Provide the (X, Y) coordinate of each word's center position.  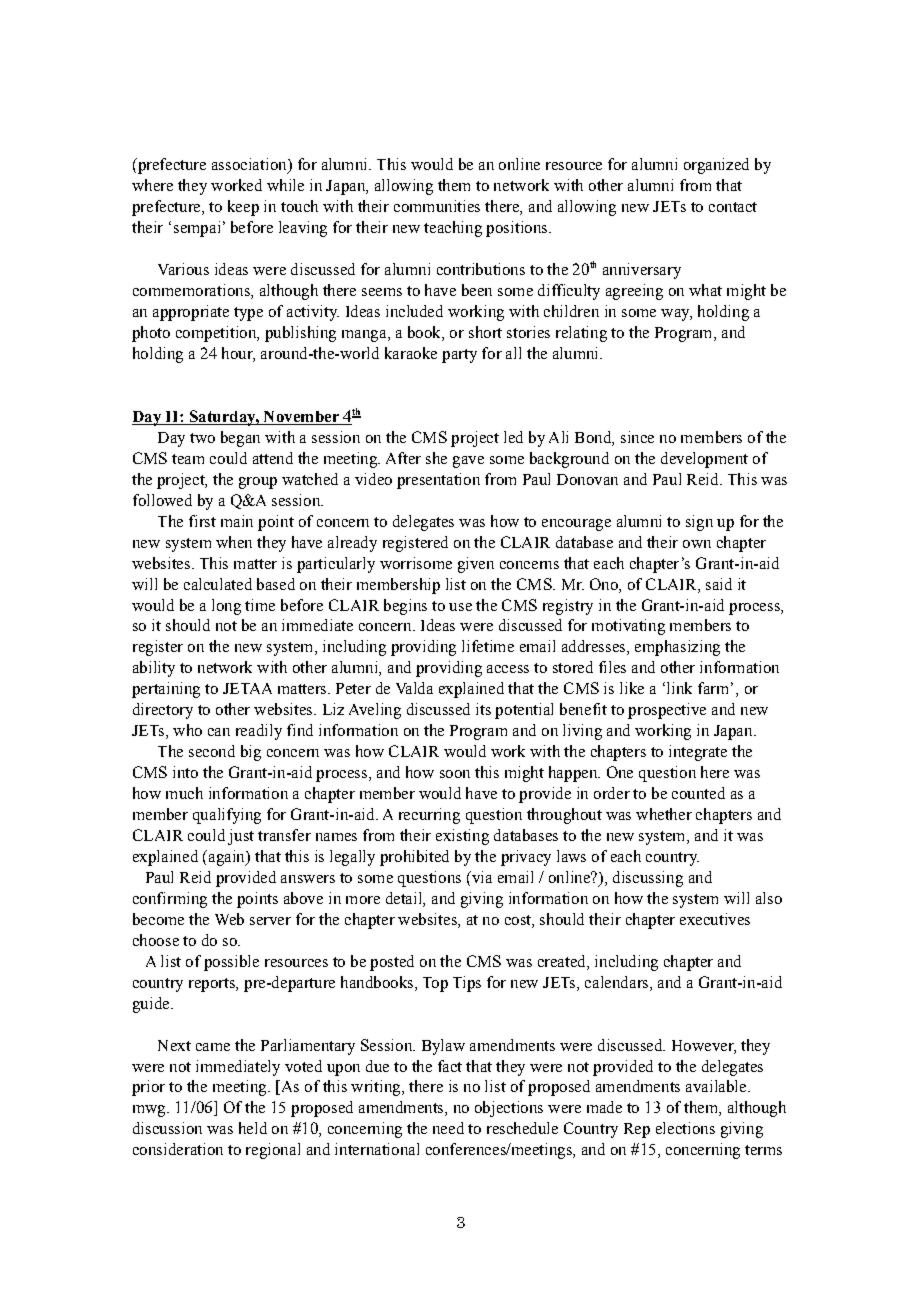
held (253, 1128)
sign (699, 523)
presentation (438, 481)
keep (243, 208)
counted (698, 793)
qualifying (227, 816)
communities (437, 206)
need (448, 1128)
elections (685, 1128)
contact (733, 207)
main (237, 521)
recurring (429, 816)
